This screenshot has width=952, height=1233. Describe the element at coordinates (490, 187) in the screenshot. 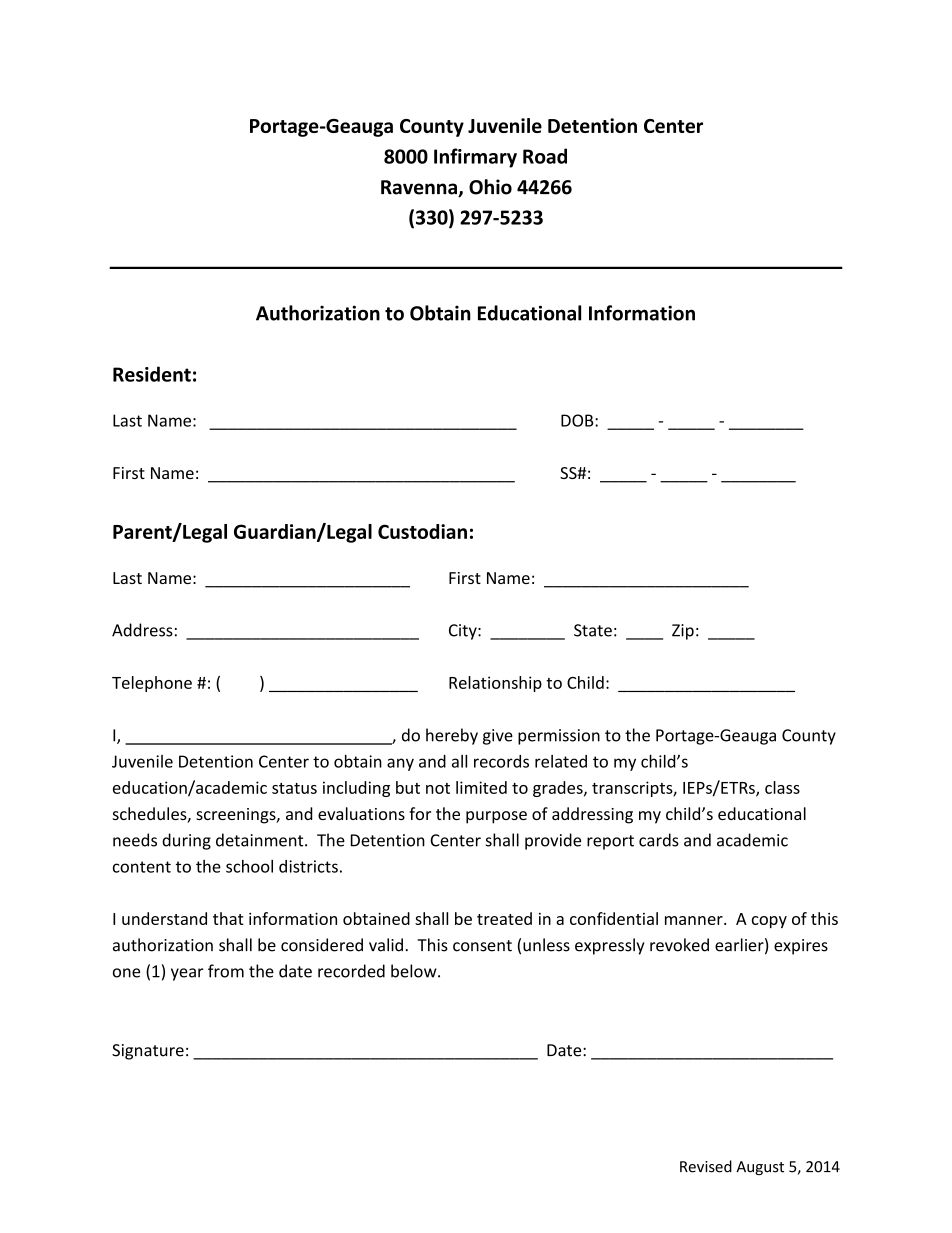

I see `Ohio` at that location.
